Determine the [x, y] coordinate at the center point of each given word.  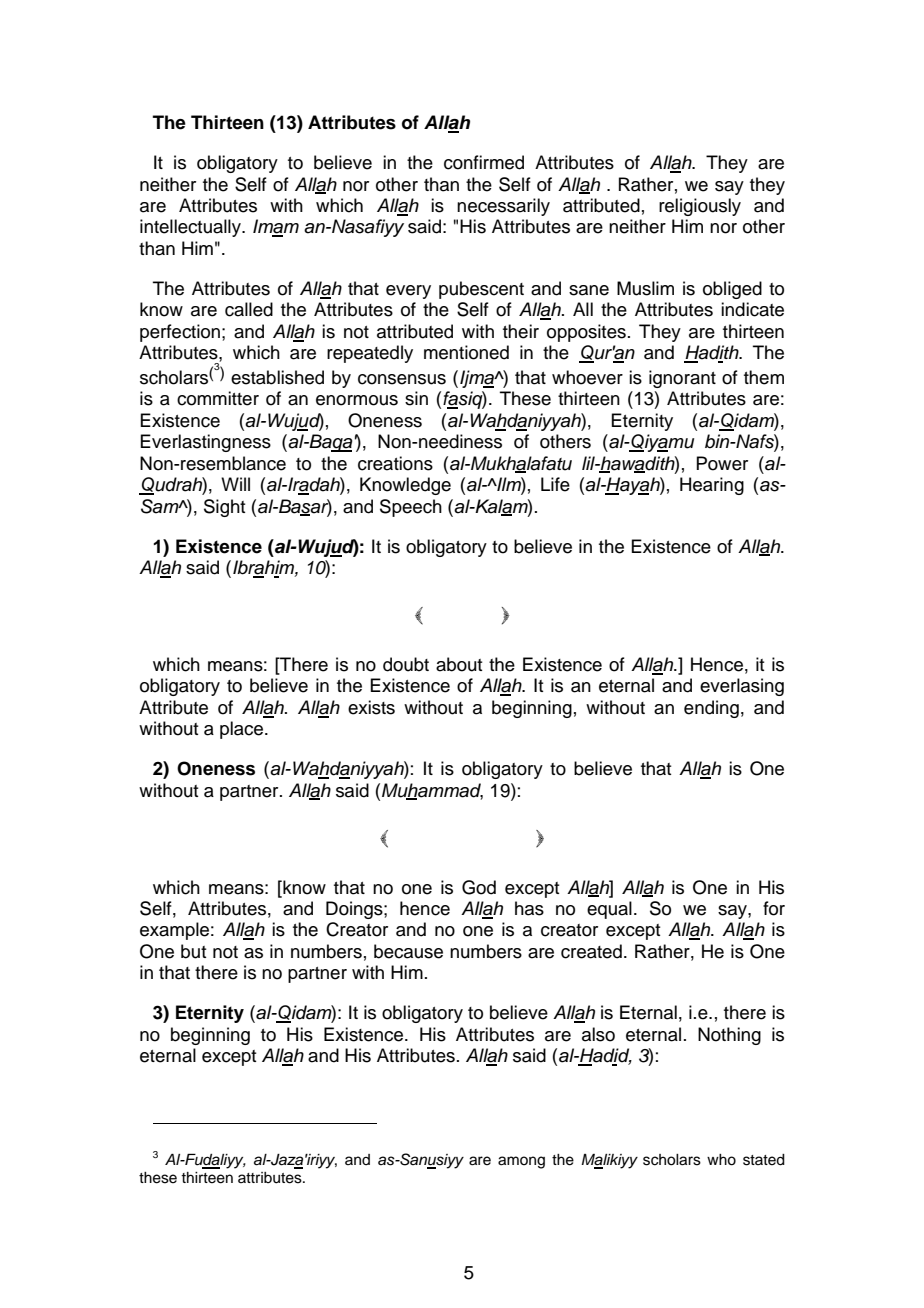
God [479, 887]
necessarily [503, 207]
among [521, 1162]
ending [711, 709]
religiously [700, 207]
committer [218, 398]
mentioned [466, 352]
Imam [276, 227]
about [459, 664]
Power [722, 463]
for [774, 908]
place [243, 730]
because [408, 951]
